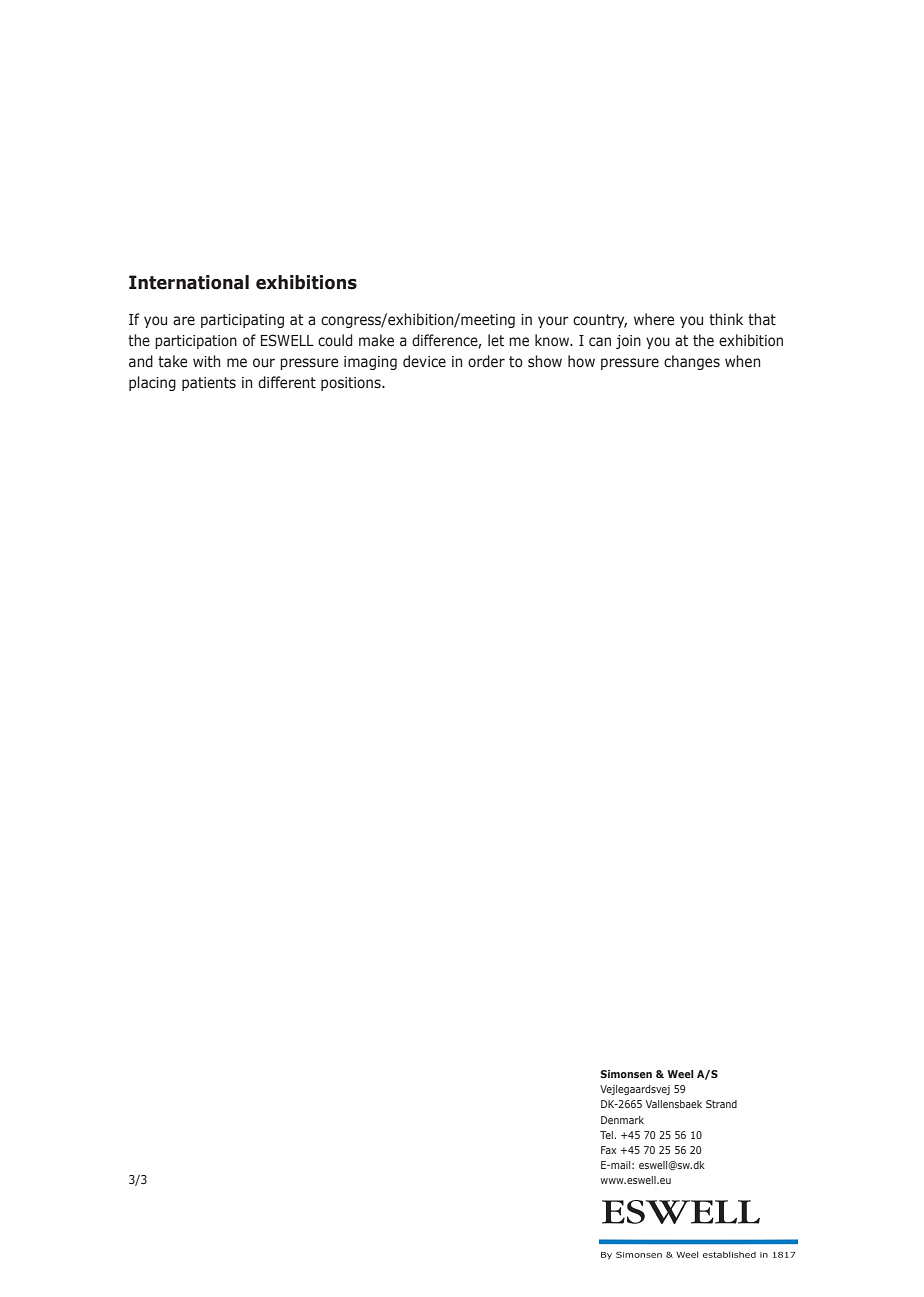 The image size is (924, 1297). What do you see at coordinates (607, 1135) in the image?
I see `Tel` at bounding box center [607, 1135].
